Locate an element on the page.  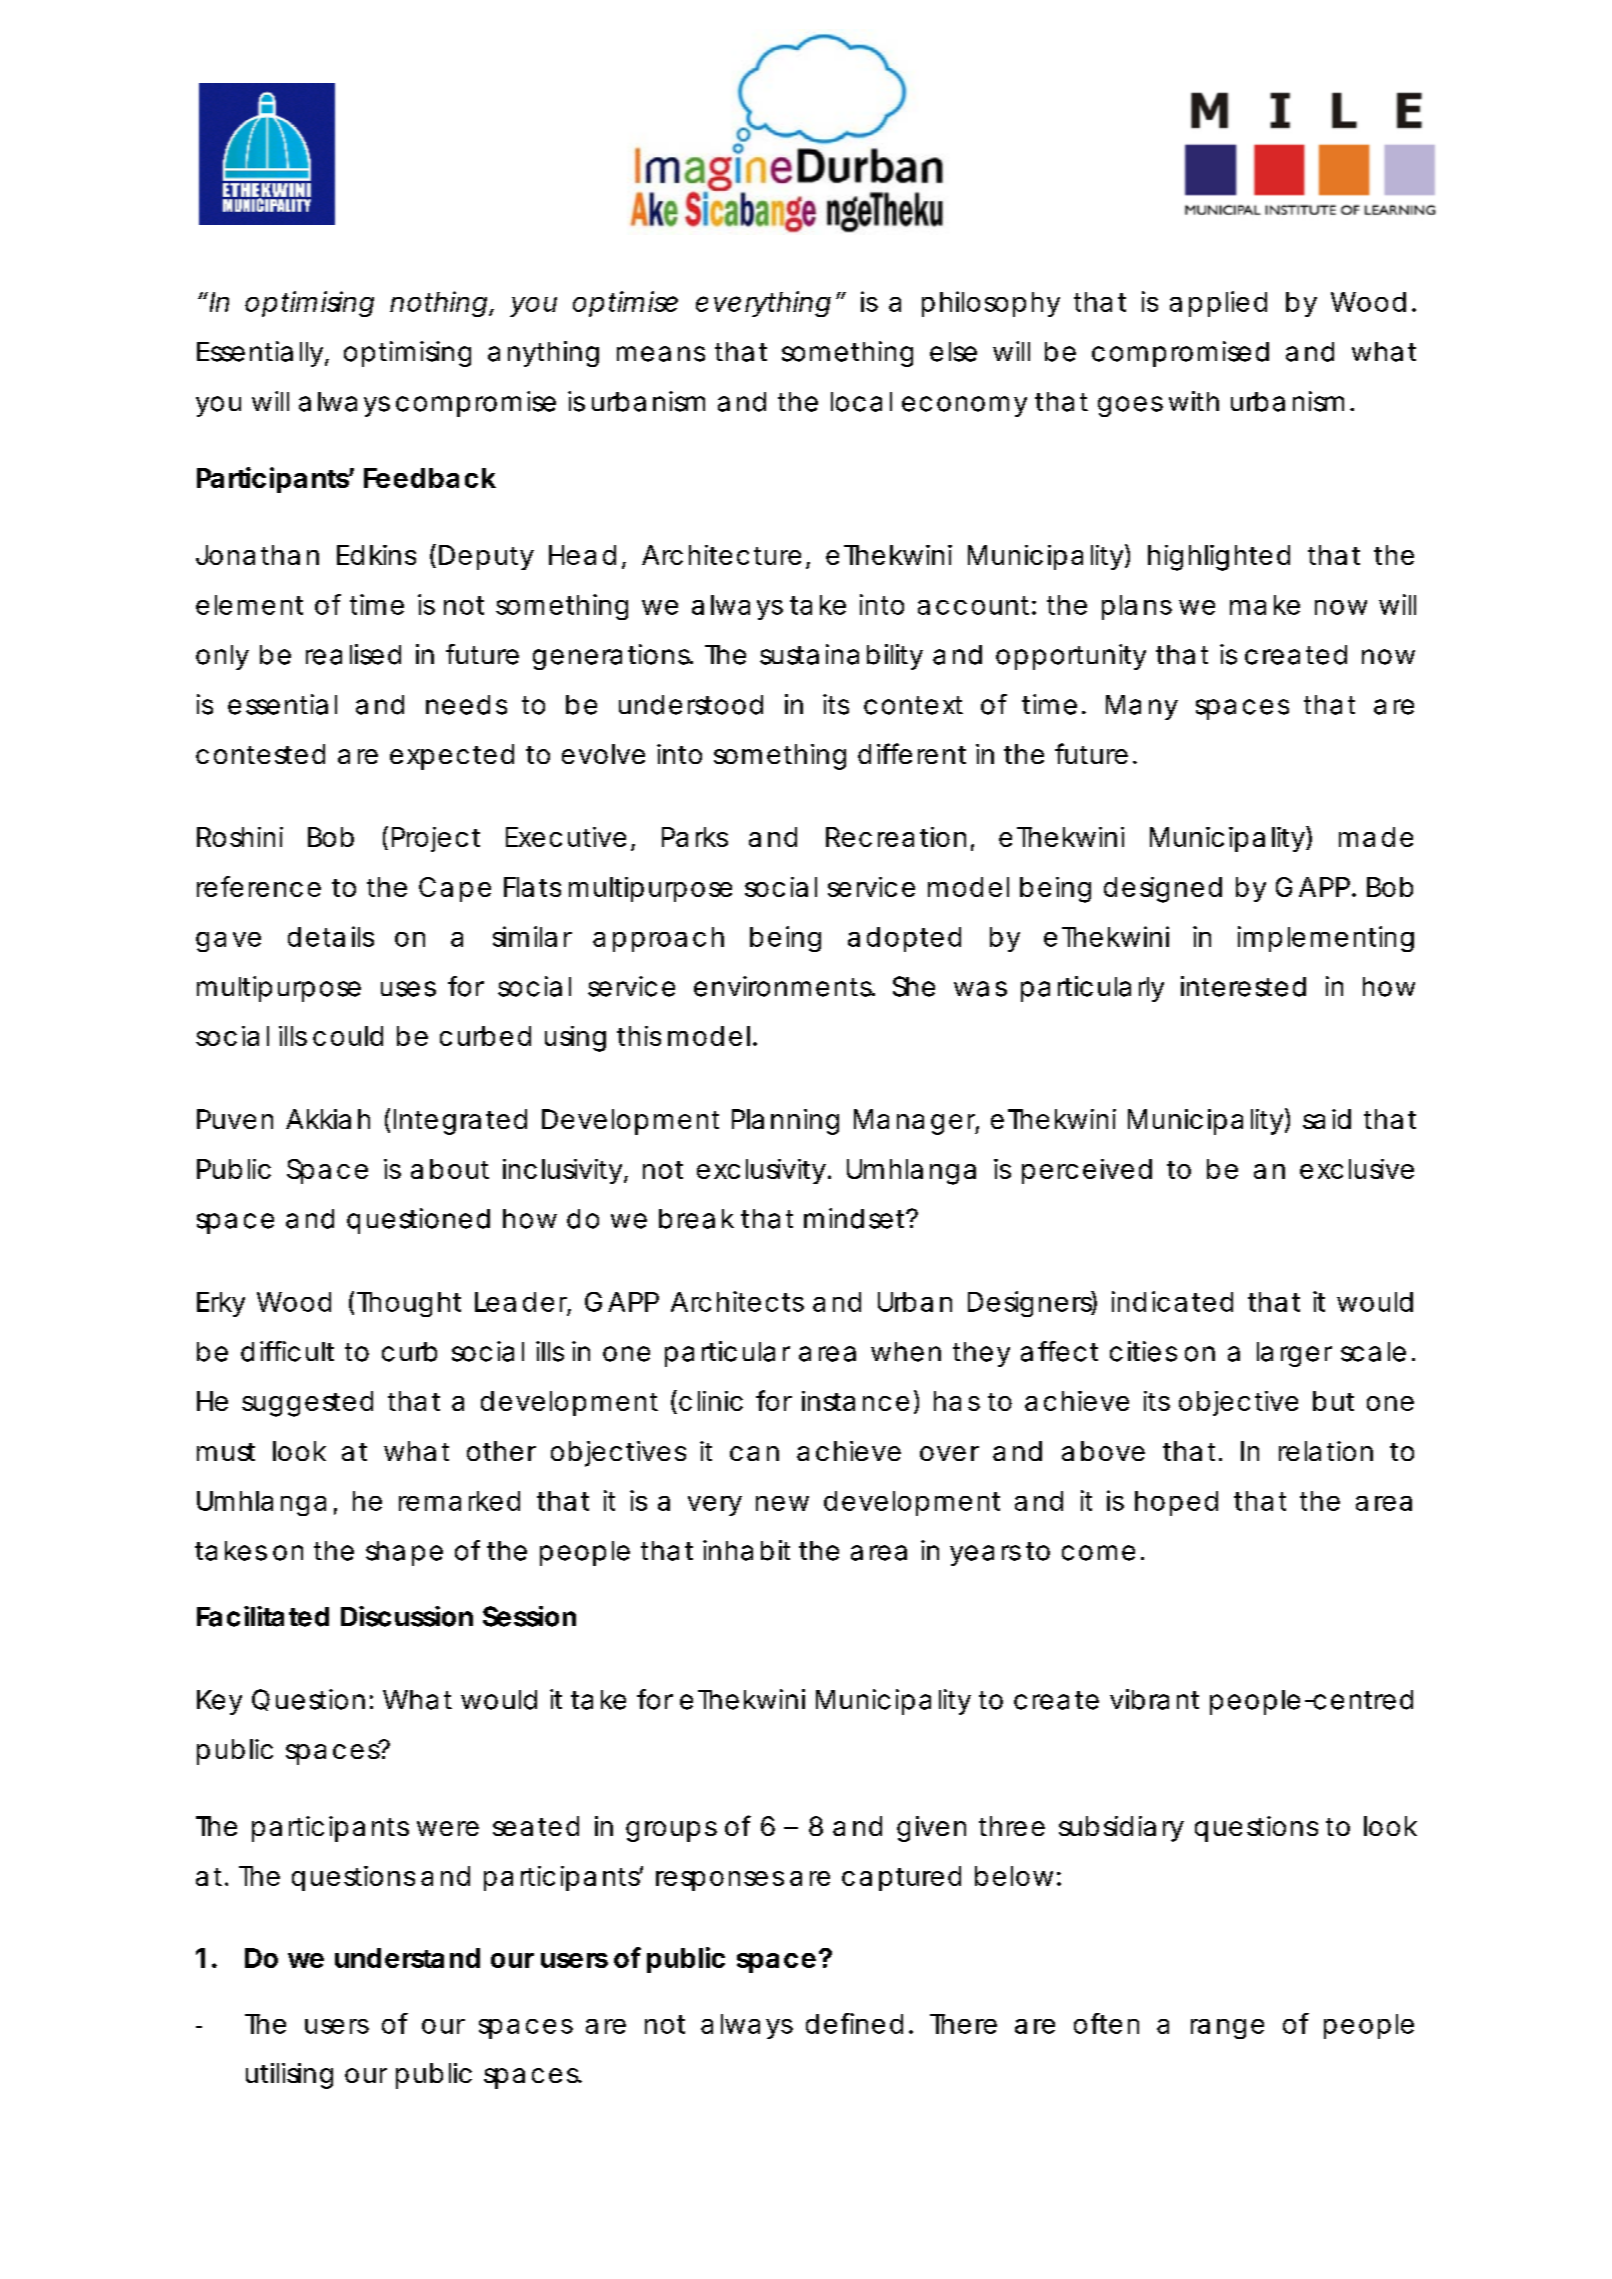
utilising is located at coordinates (289, 2076).
